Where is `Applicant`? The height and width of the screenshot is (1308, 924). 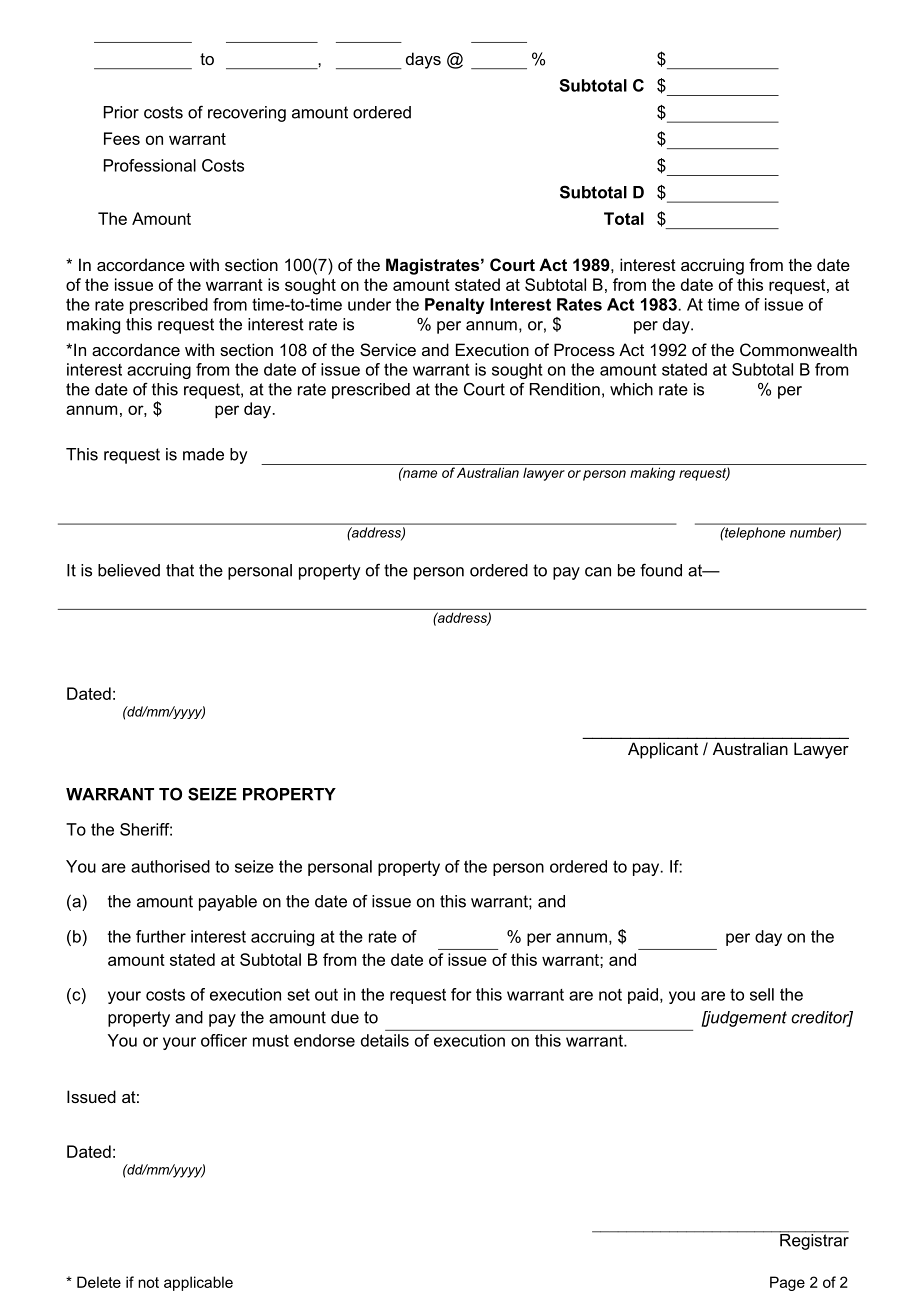 Applicant is located at coordinates (663, 750).
